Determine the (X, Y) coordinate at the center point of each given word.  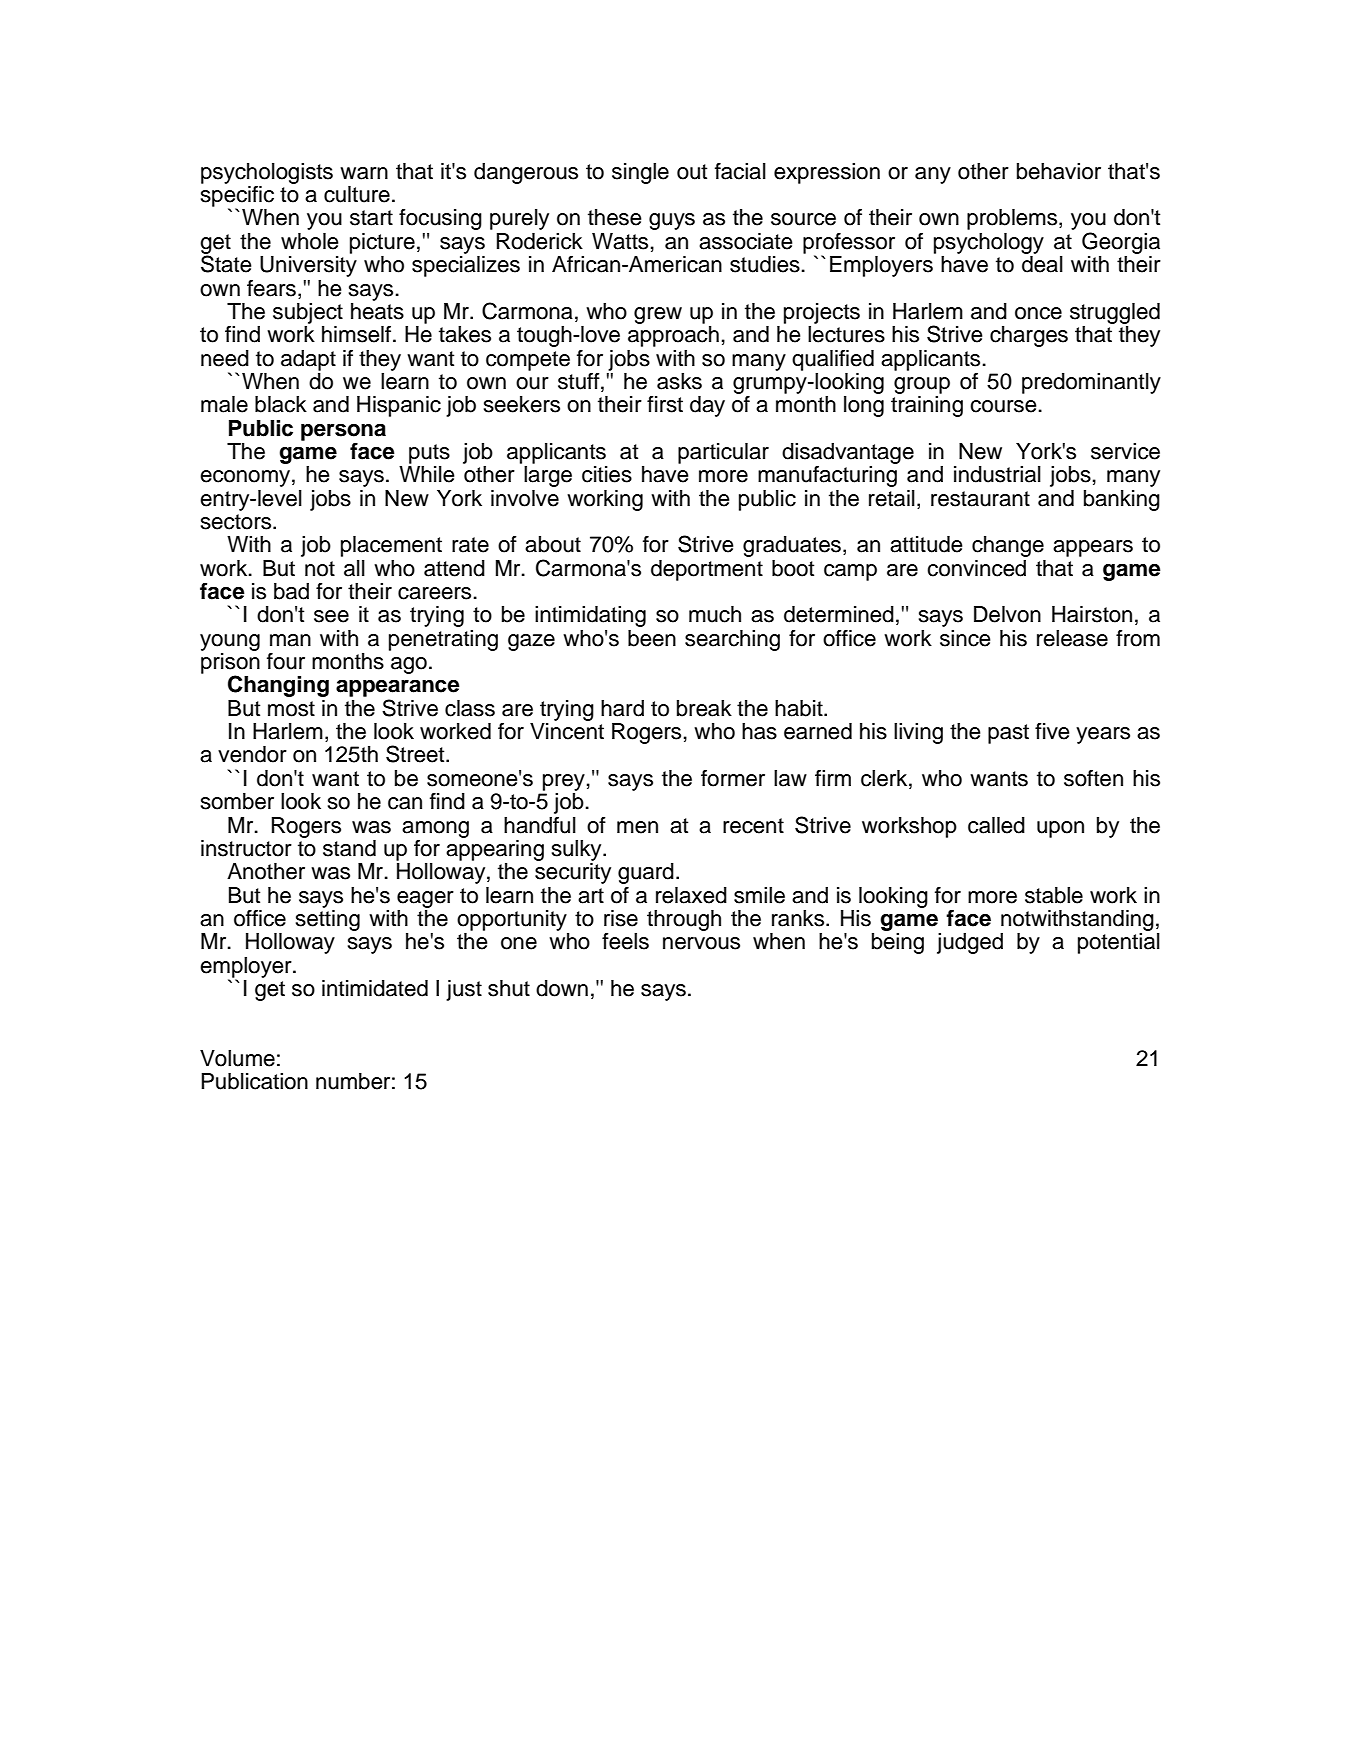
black (281, 404)
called (996, 825)
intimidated (375, 988)
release (1072, 638)
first (665, 404)
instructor (246, 848)
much (715, 614)
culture (357, 194)
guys (672, 221)
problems (1013, 219)
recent (753, 826)
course (1003, 406)
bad (291, 591)
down (562, 988)
